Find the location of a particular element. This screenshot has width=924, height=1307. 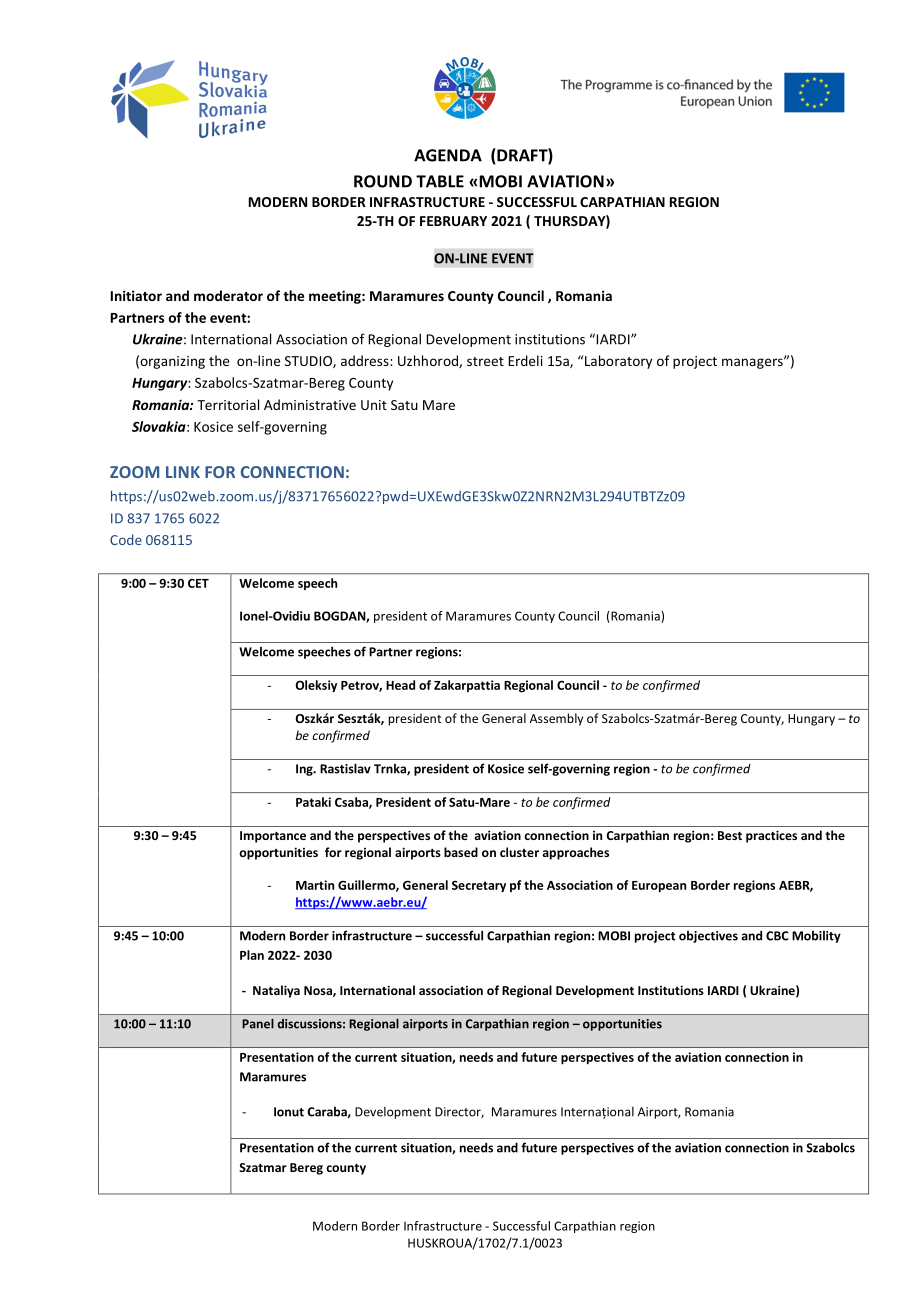

Panel is located at coordinates (258, 1023).
